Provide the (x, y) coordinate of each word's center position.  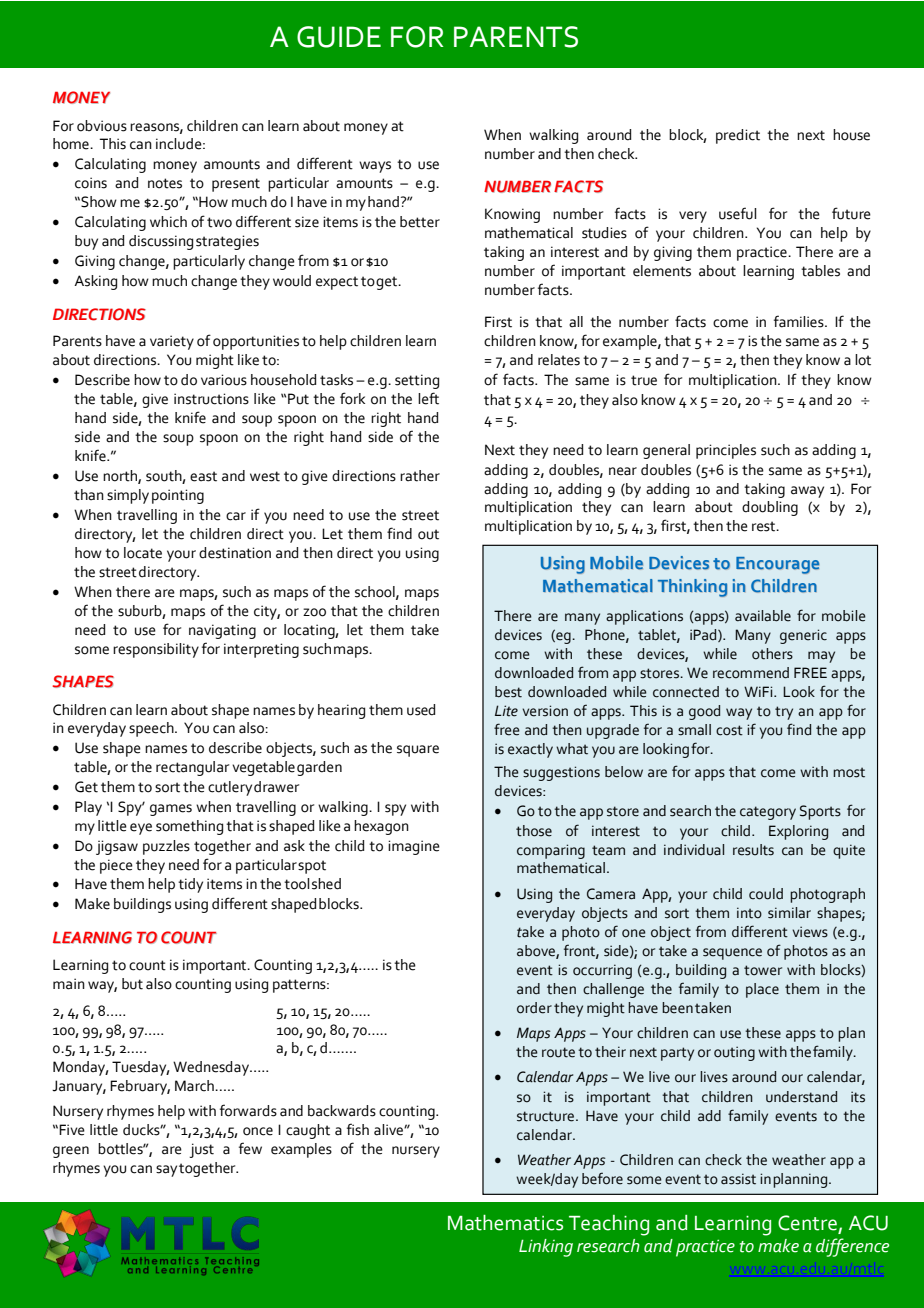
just (201, 1150)
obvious (102, 126)
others (772, 654)
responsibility (156, 650)
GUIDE (339, 37)
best (508, 692)
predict (738, 136)
